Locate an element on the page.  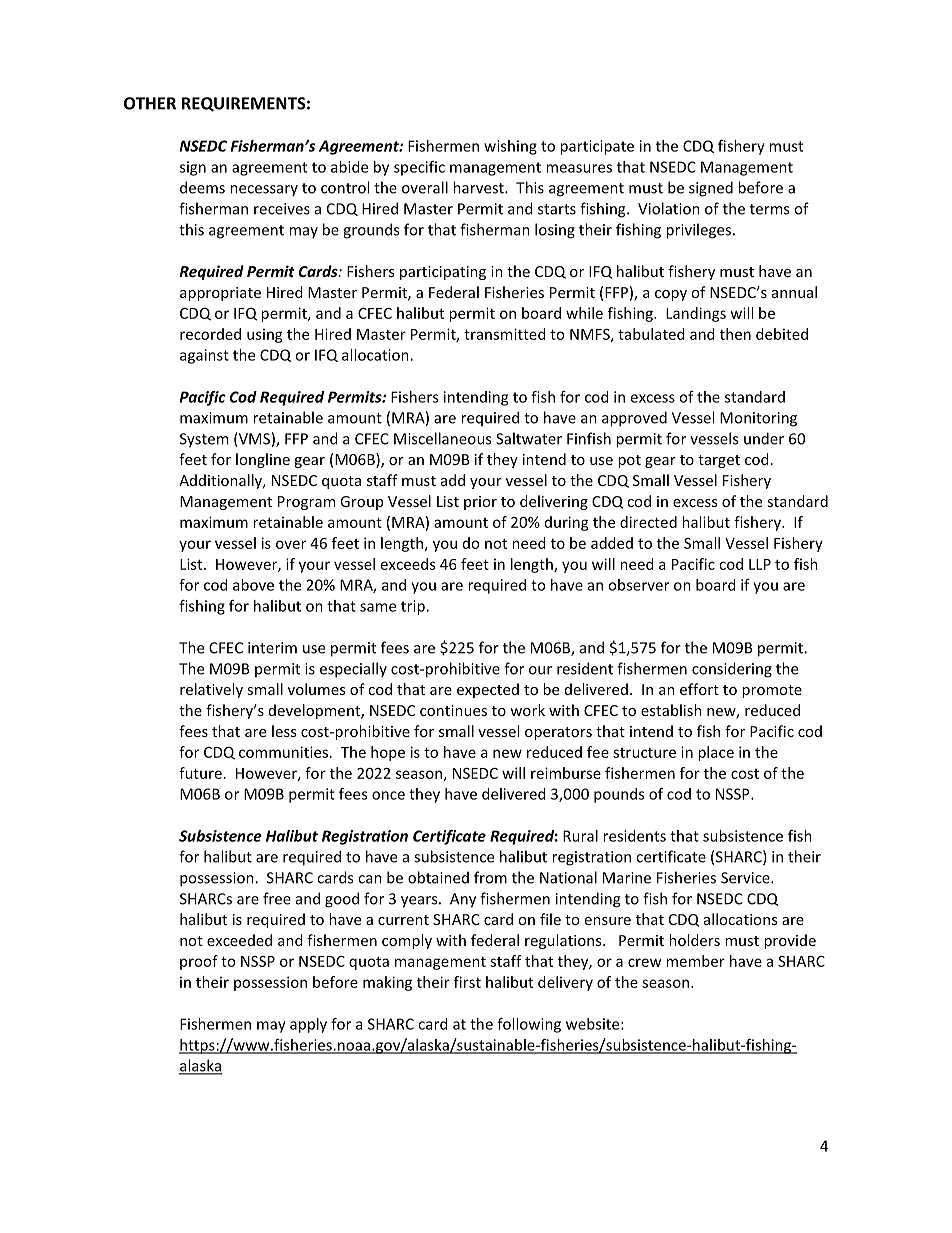
System is located at coordinates (204, 440).
